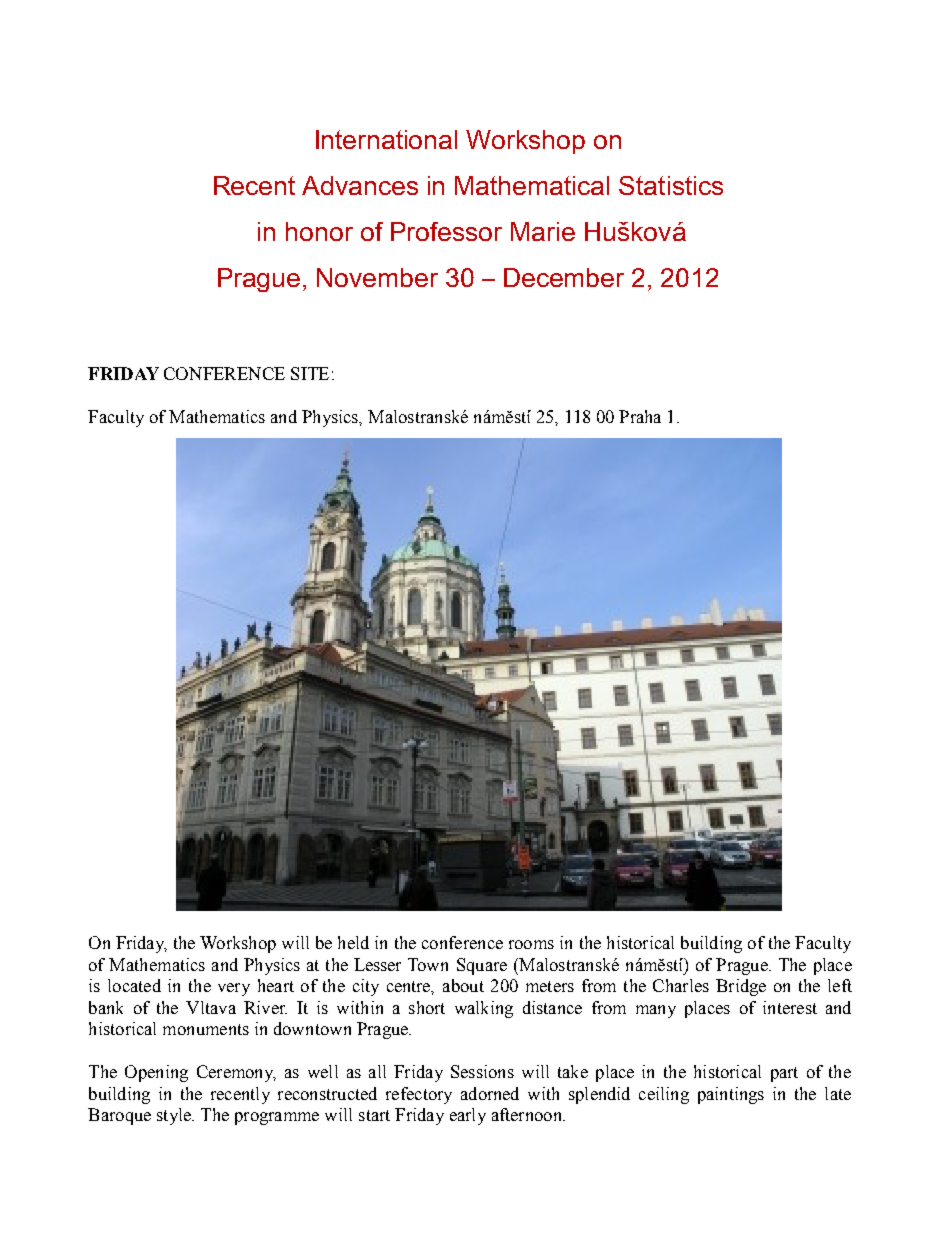 The height and width of the document is (1233, 952). What do you see at coordinates (741, 987) in the document?
I see `Bridge` at bounding box center [741, 987].
